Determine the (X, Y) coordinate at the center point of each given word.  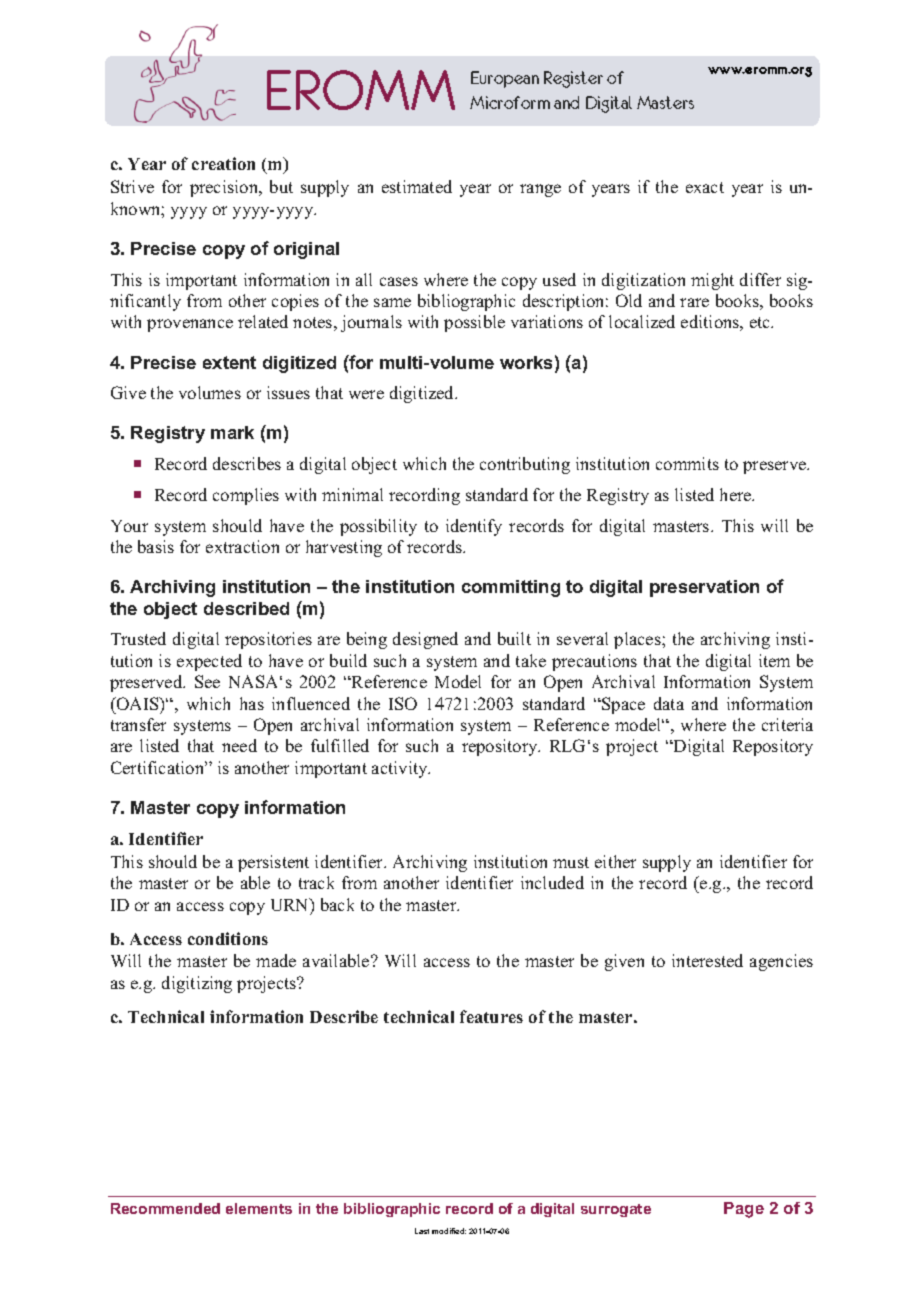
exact (705, 187)
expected (209, 662)
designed (425, 640)
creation (223, 163)
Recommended (165, 1208)
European (505, 79)
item (774, 660)
